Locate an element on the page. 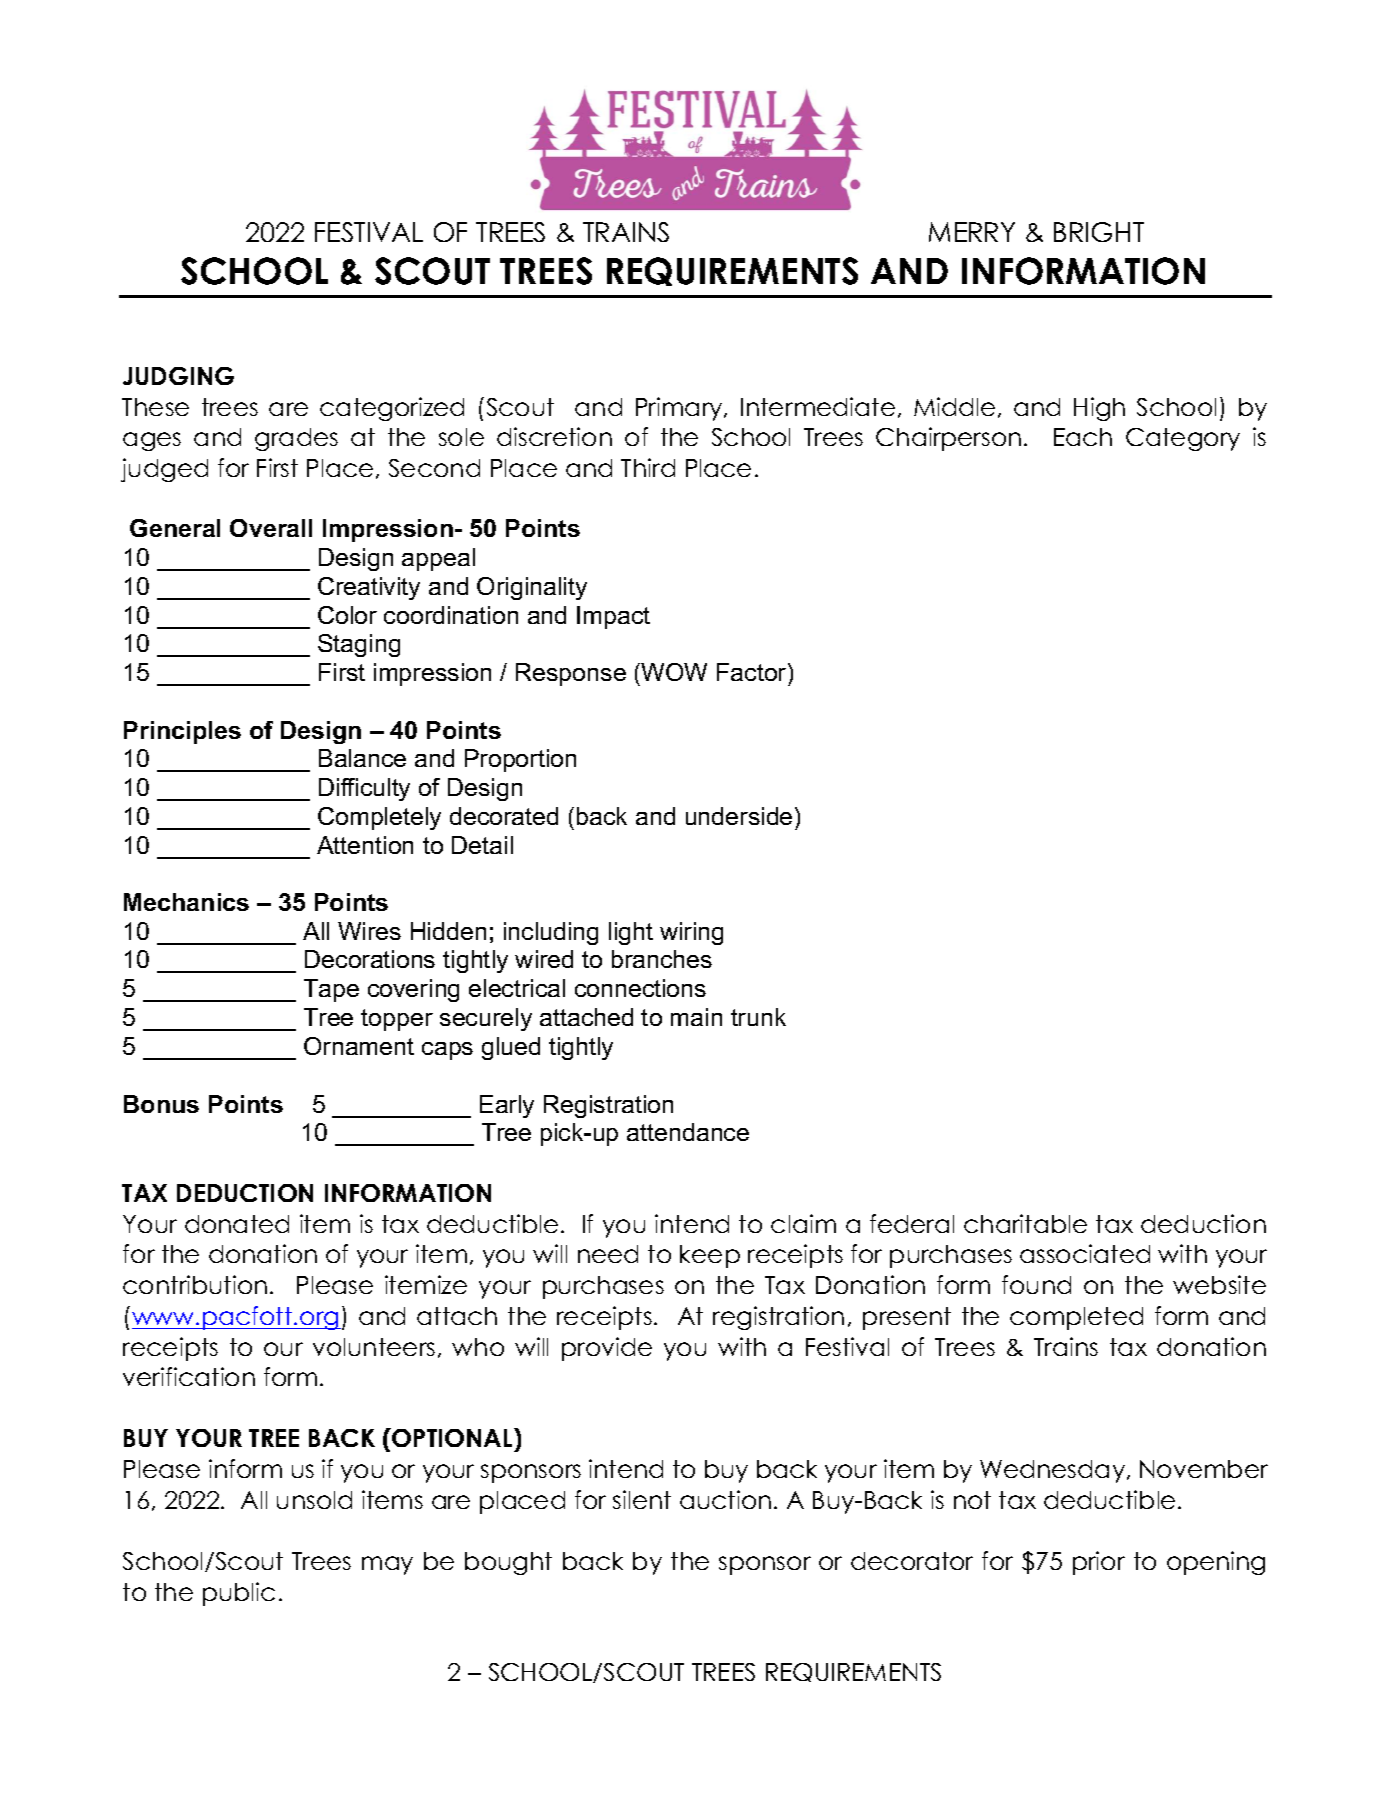  keep is located at coordinates (710, 1256).
